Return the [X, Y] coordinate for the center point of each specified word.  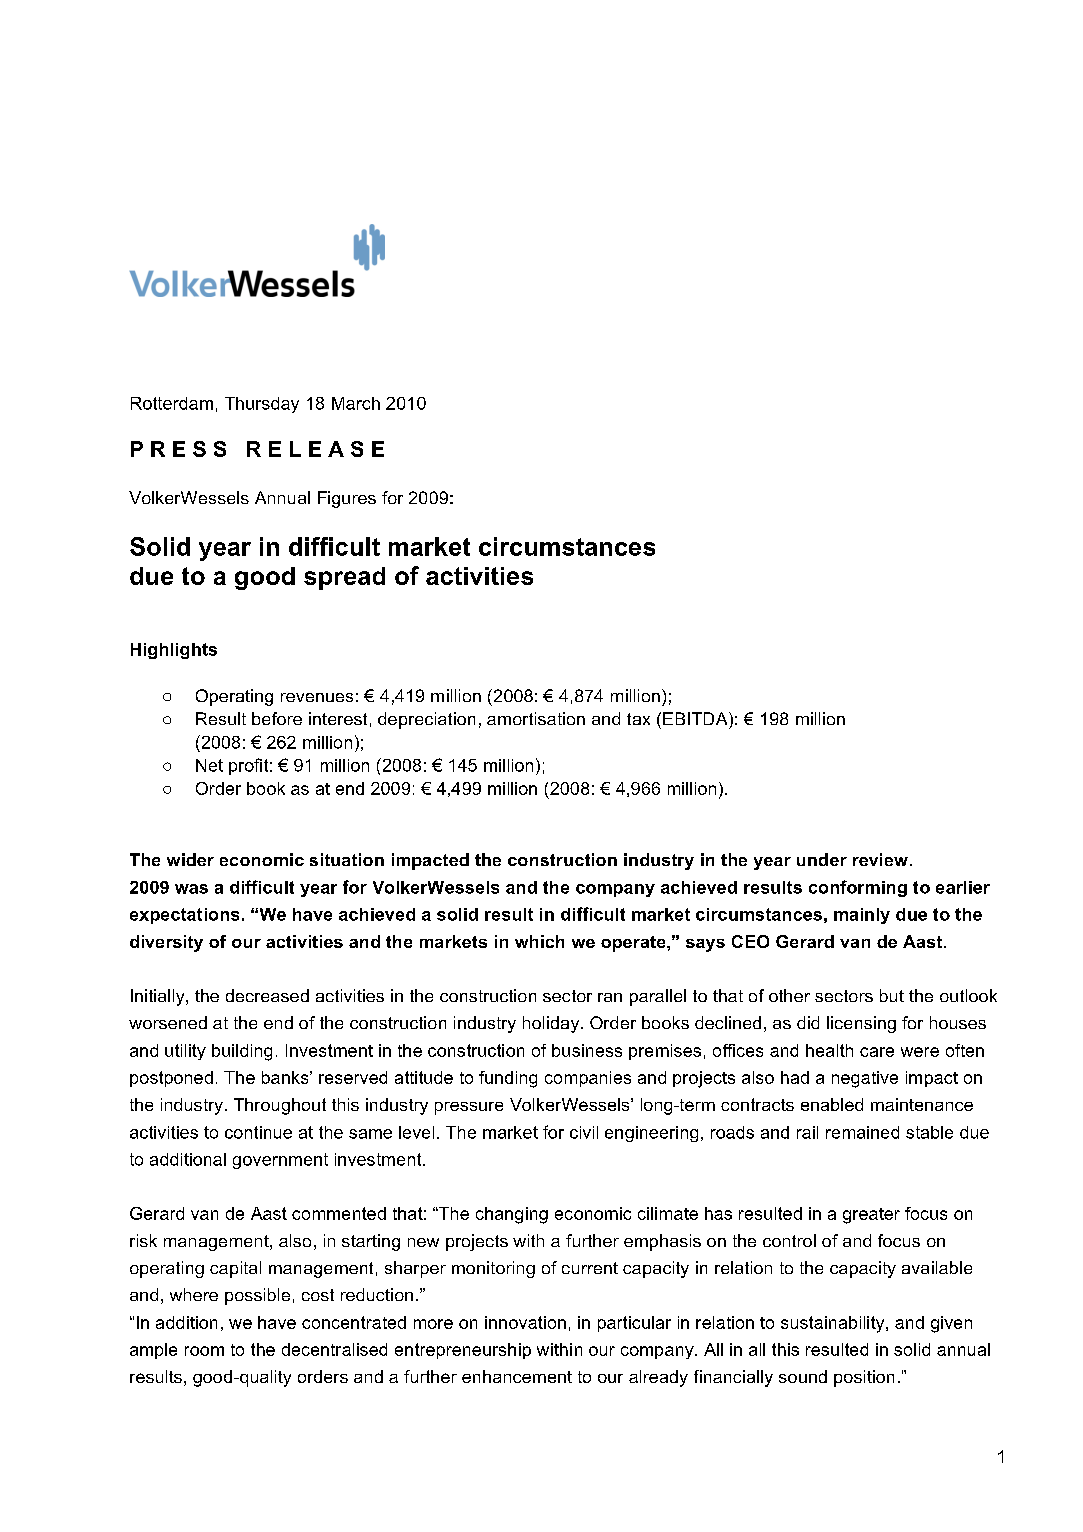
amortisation [536, 718]
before [277, 718]
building [242, 1052]
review [880, 859]
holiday [552, 1024]
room [204, 1351]
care [877, 1052]
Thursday [262, 405]
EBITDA [696, 718]
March [356, 403]
